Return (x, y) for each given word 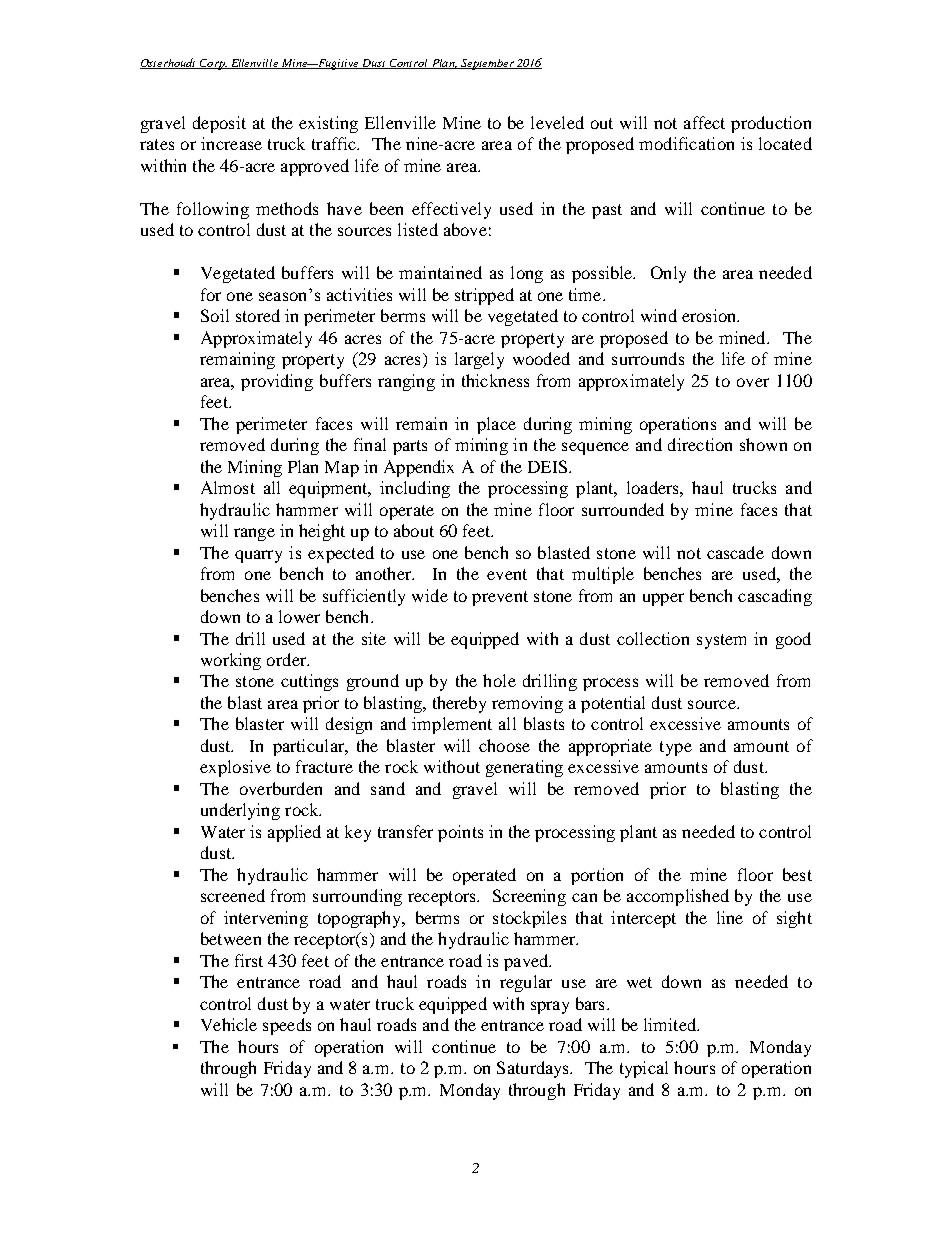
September (487, 64)
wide (430, 595)
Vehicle (229, 1024)
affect (704, 122)
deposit (219, 124)
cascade (735, 552)
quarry (258, 556)
